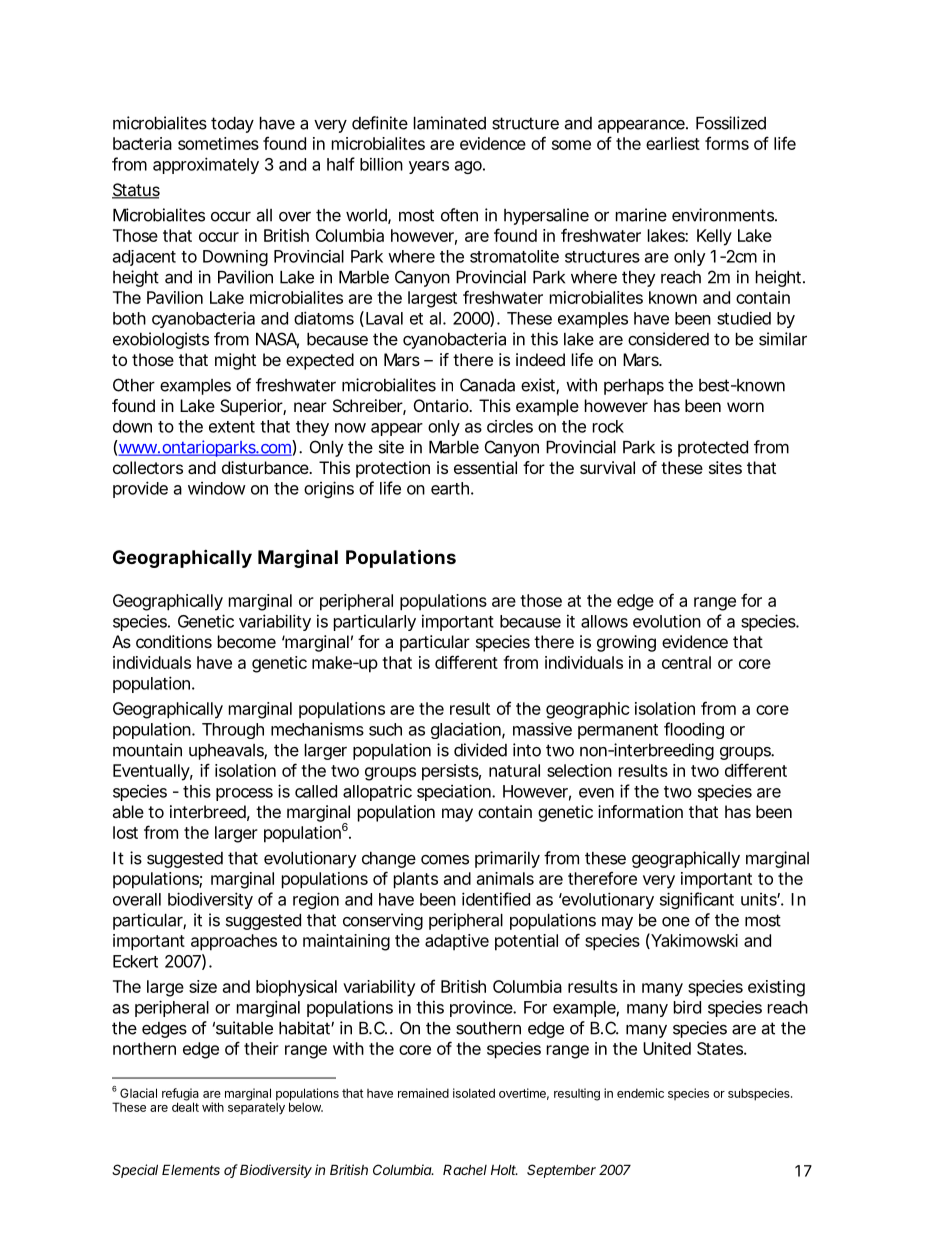  I want to click on central, so click(686, 662).
